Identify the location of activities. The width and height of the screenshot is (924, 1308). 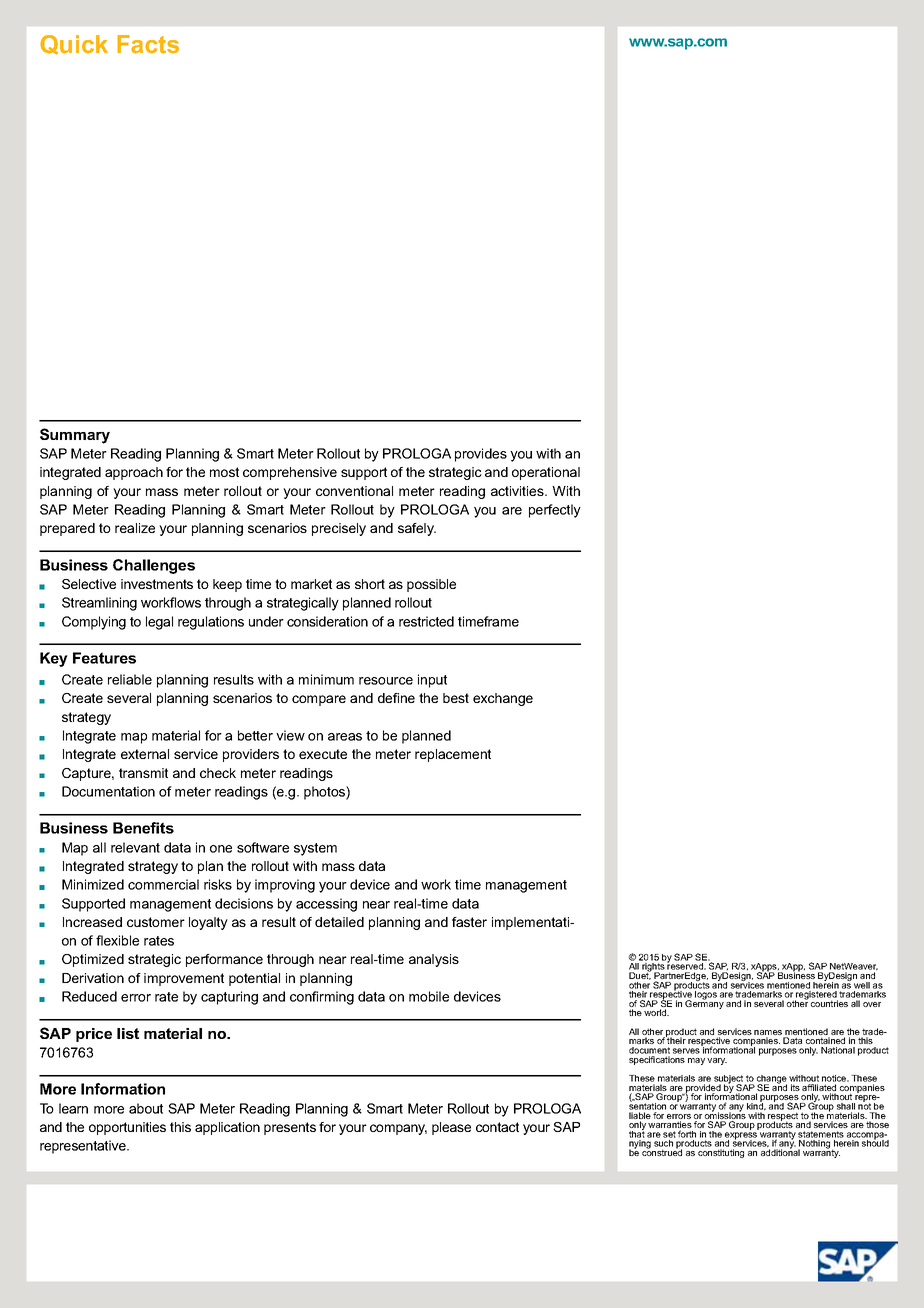
(518, 491).
